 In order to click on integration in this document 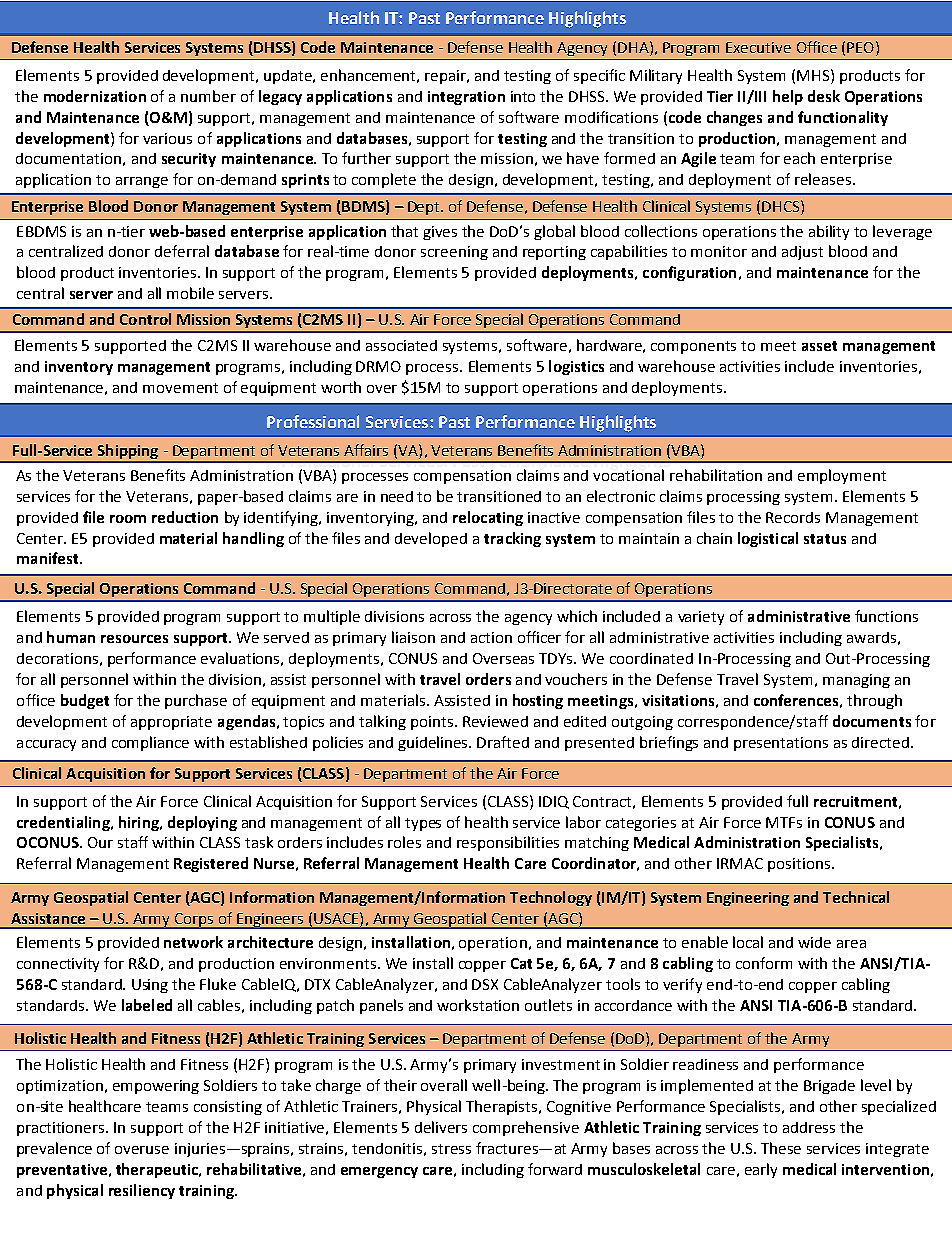, I will do `click(466, 98)`.
